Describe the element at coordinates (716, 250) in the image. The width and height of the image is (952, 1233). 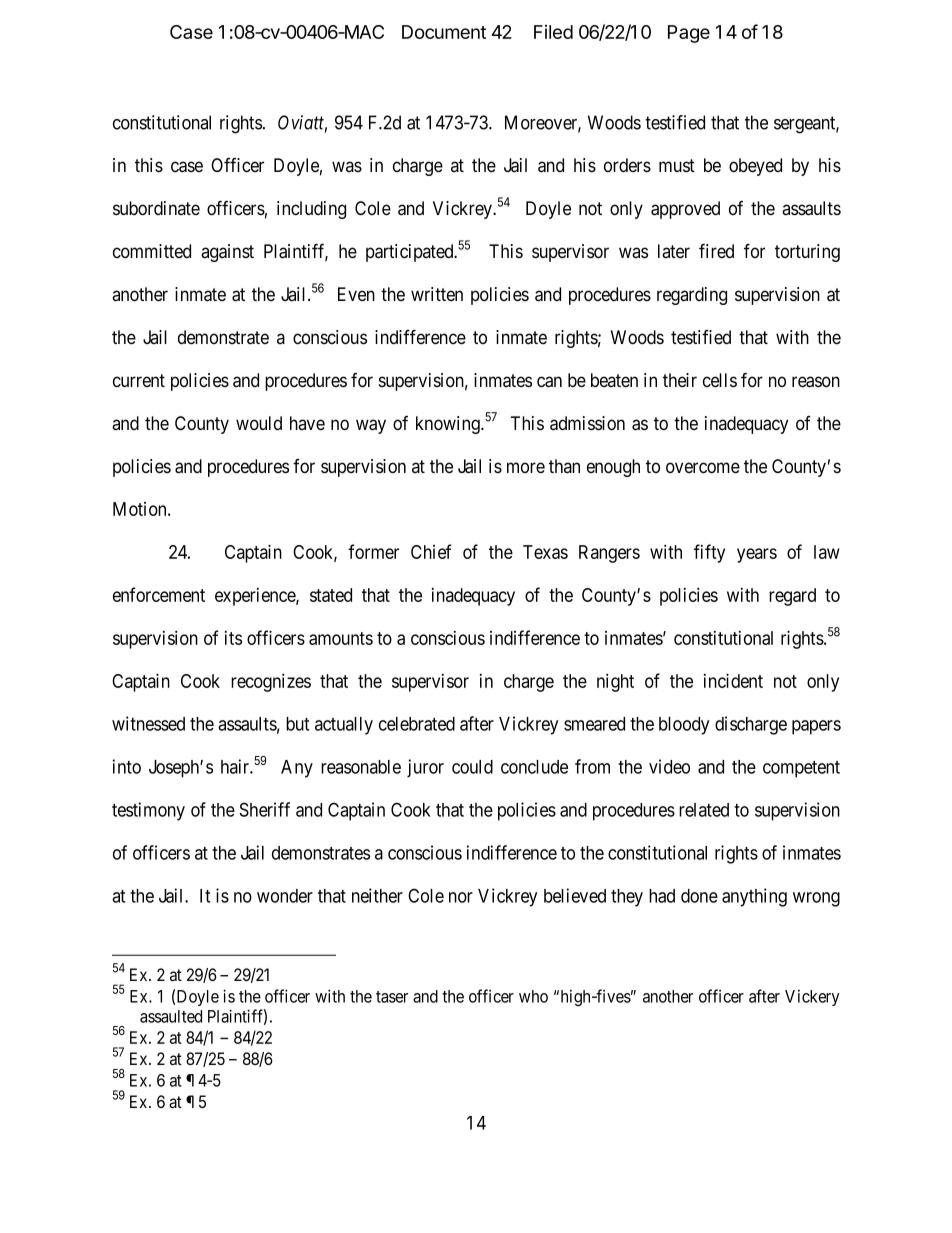
I see `fired` at that location.
